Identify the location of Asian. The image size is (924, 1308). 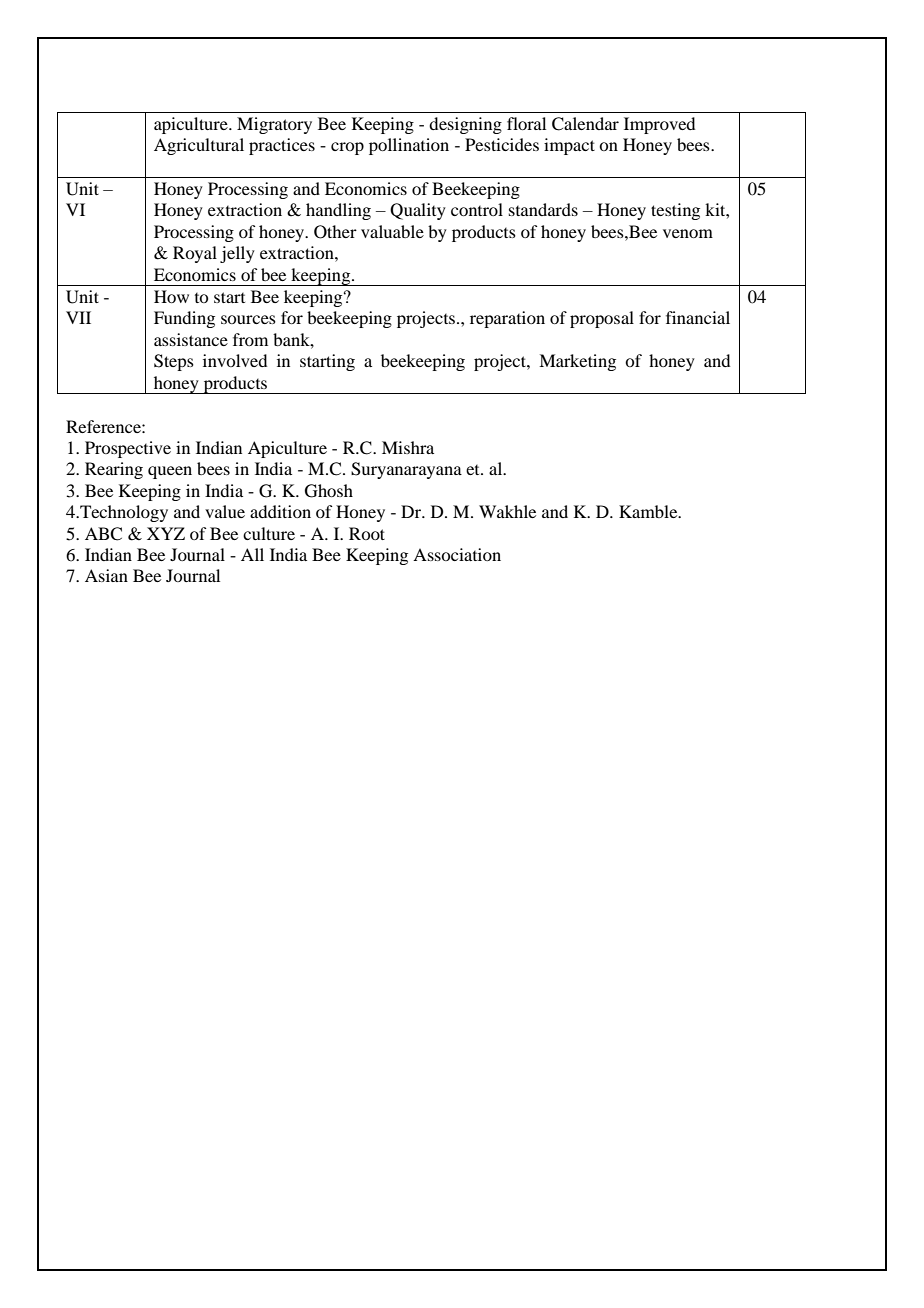
(106, 575).
